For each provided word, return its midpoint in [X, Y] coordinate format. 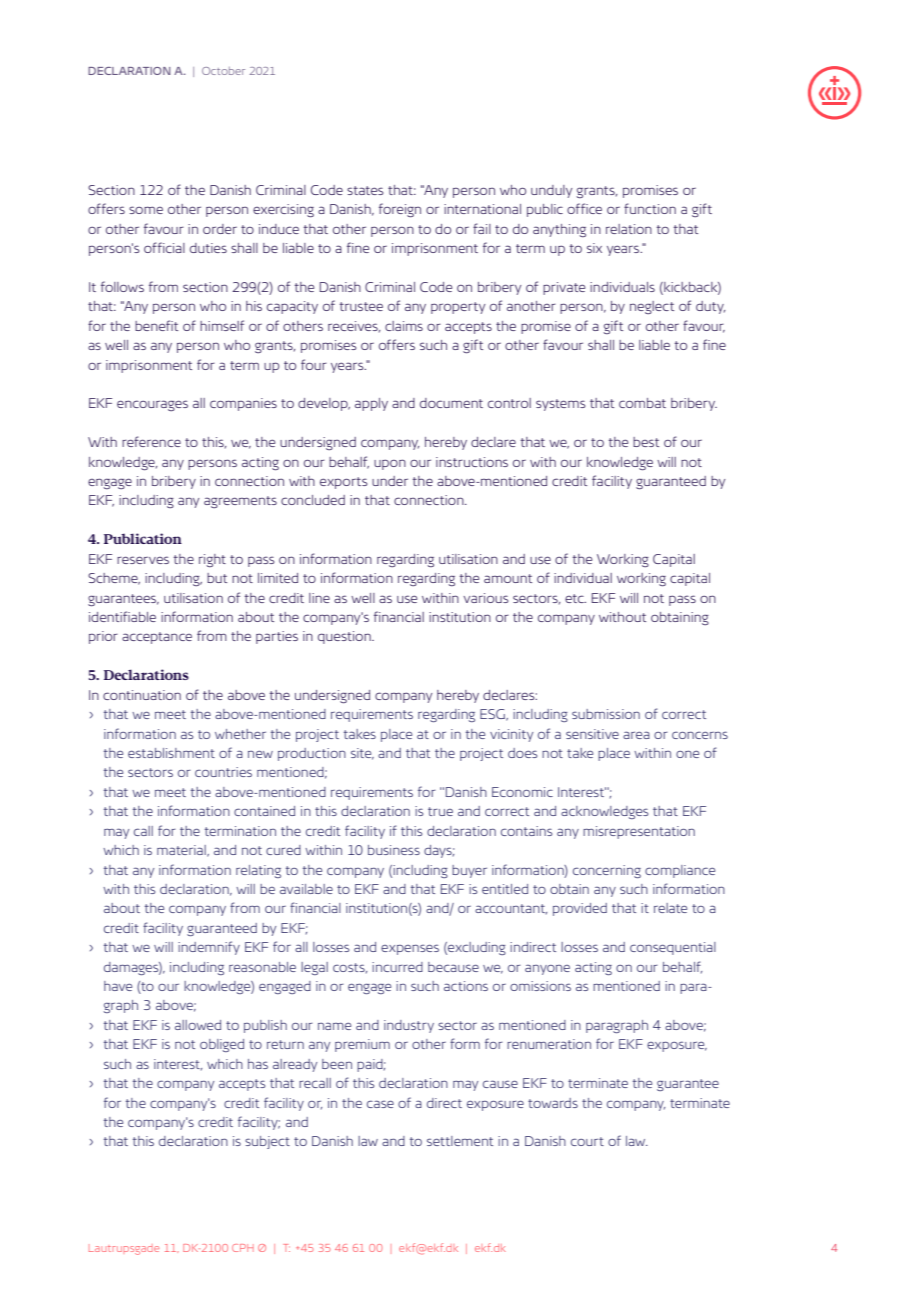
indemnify [209, 948]
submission [606, 714]
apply [371, 404]
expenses [410, 949]
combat [642, 403]
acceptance [157, 638]
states [365, 190]
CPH [243, 1248]
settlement [460, 1141]
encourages [152, 405]
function [650, 208]
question [345, 637]
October [223, 71]
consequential [673, 948]
